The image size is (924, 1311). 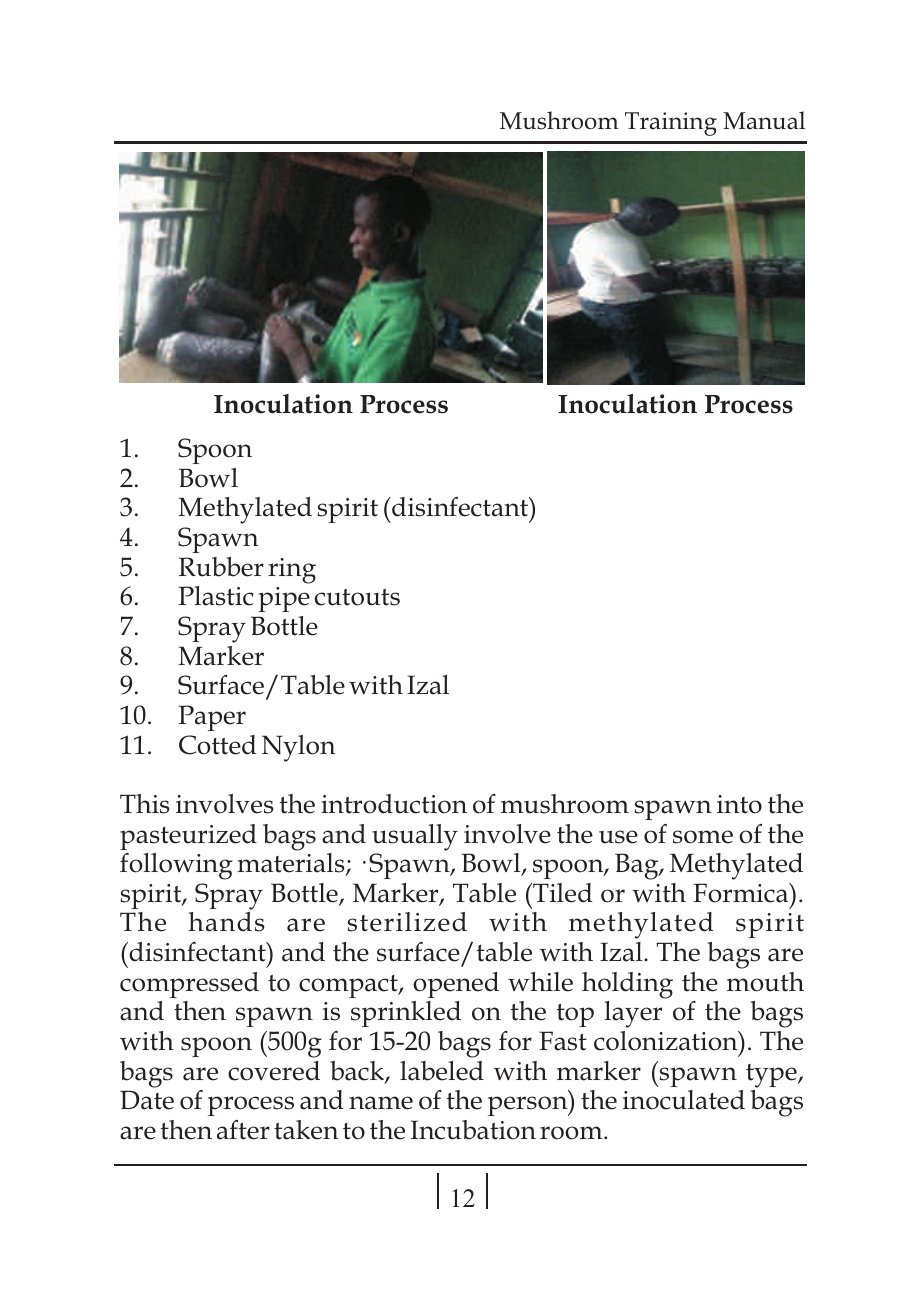 I want to click on some, so click(x=703, y=837).
